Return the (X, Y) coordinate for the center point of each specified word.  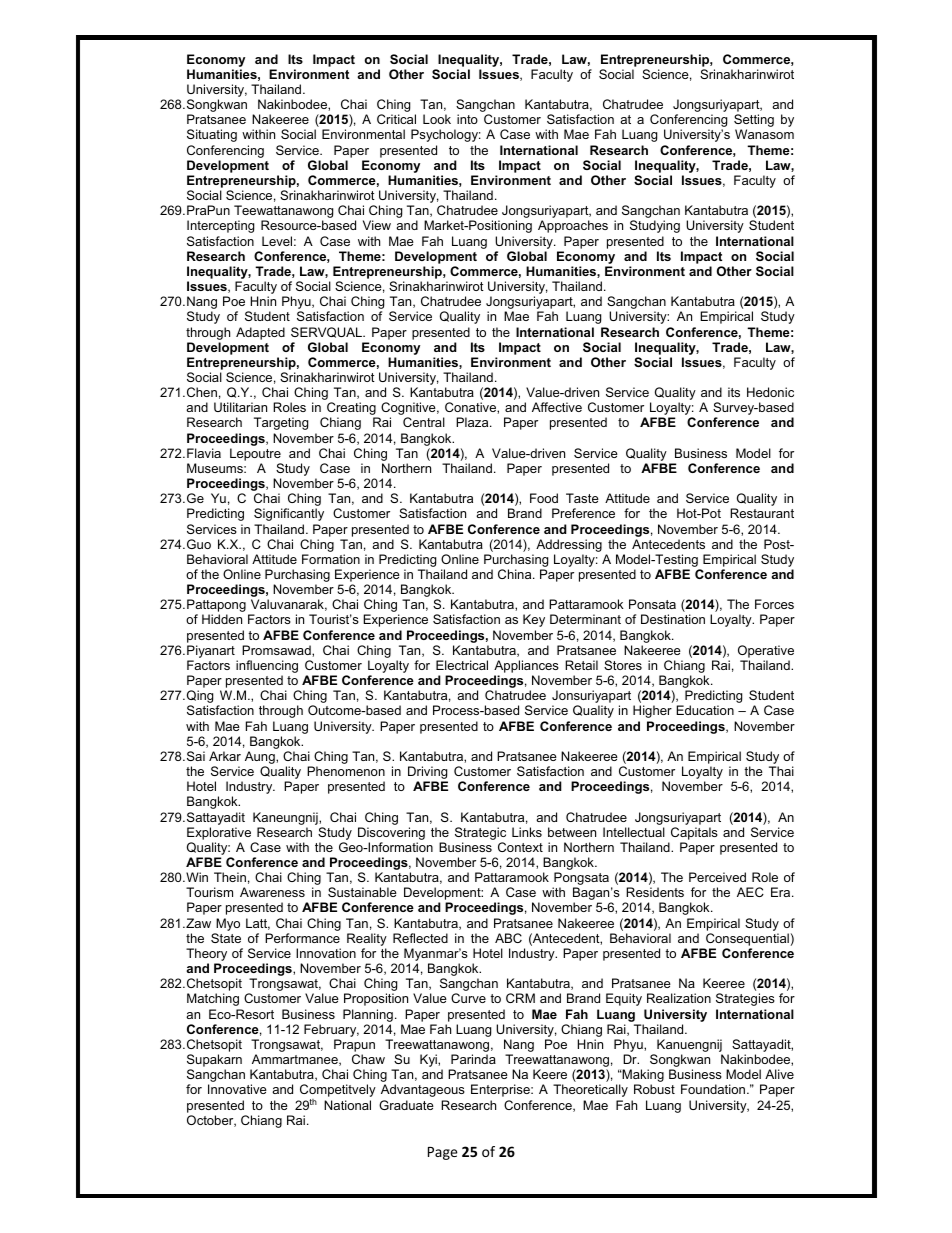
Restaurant (762, 513)
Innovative (237, 1089)
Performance (302, 938)
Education (705, 710)
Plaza (473, 422)
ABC (508, 938)
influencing (267, 668)
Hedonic (770, 392)
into (467, 119)
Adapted (260, 333)
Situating (212, 135)
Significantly (289, 514)
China (516, 574)
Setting (754, 122)
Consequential (747, 939)
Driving (428, 774)
